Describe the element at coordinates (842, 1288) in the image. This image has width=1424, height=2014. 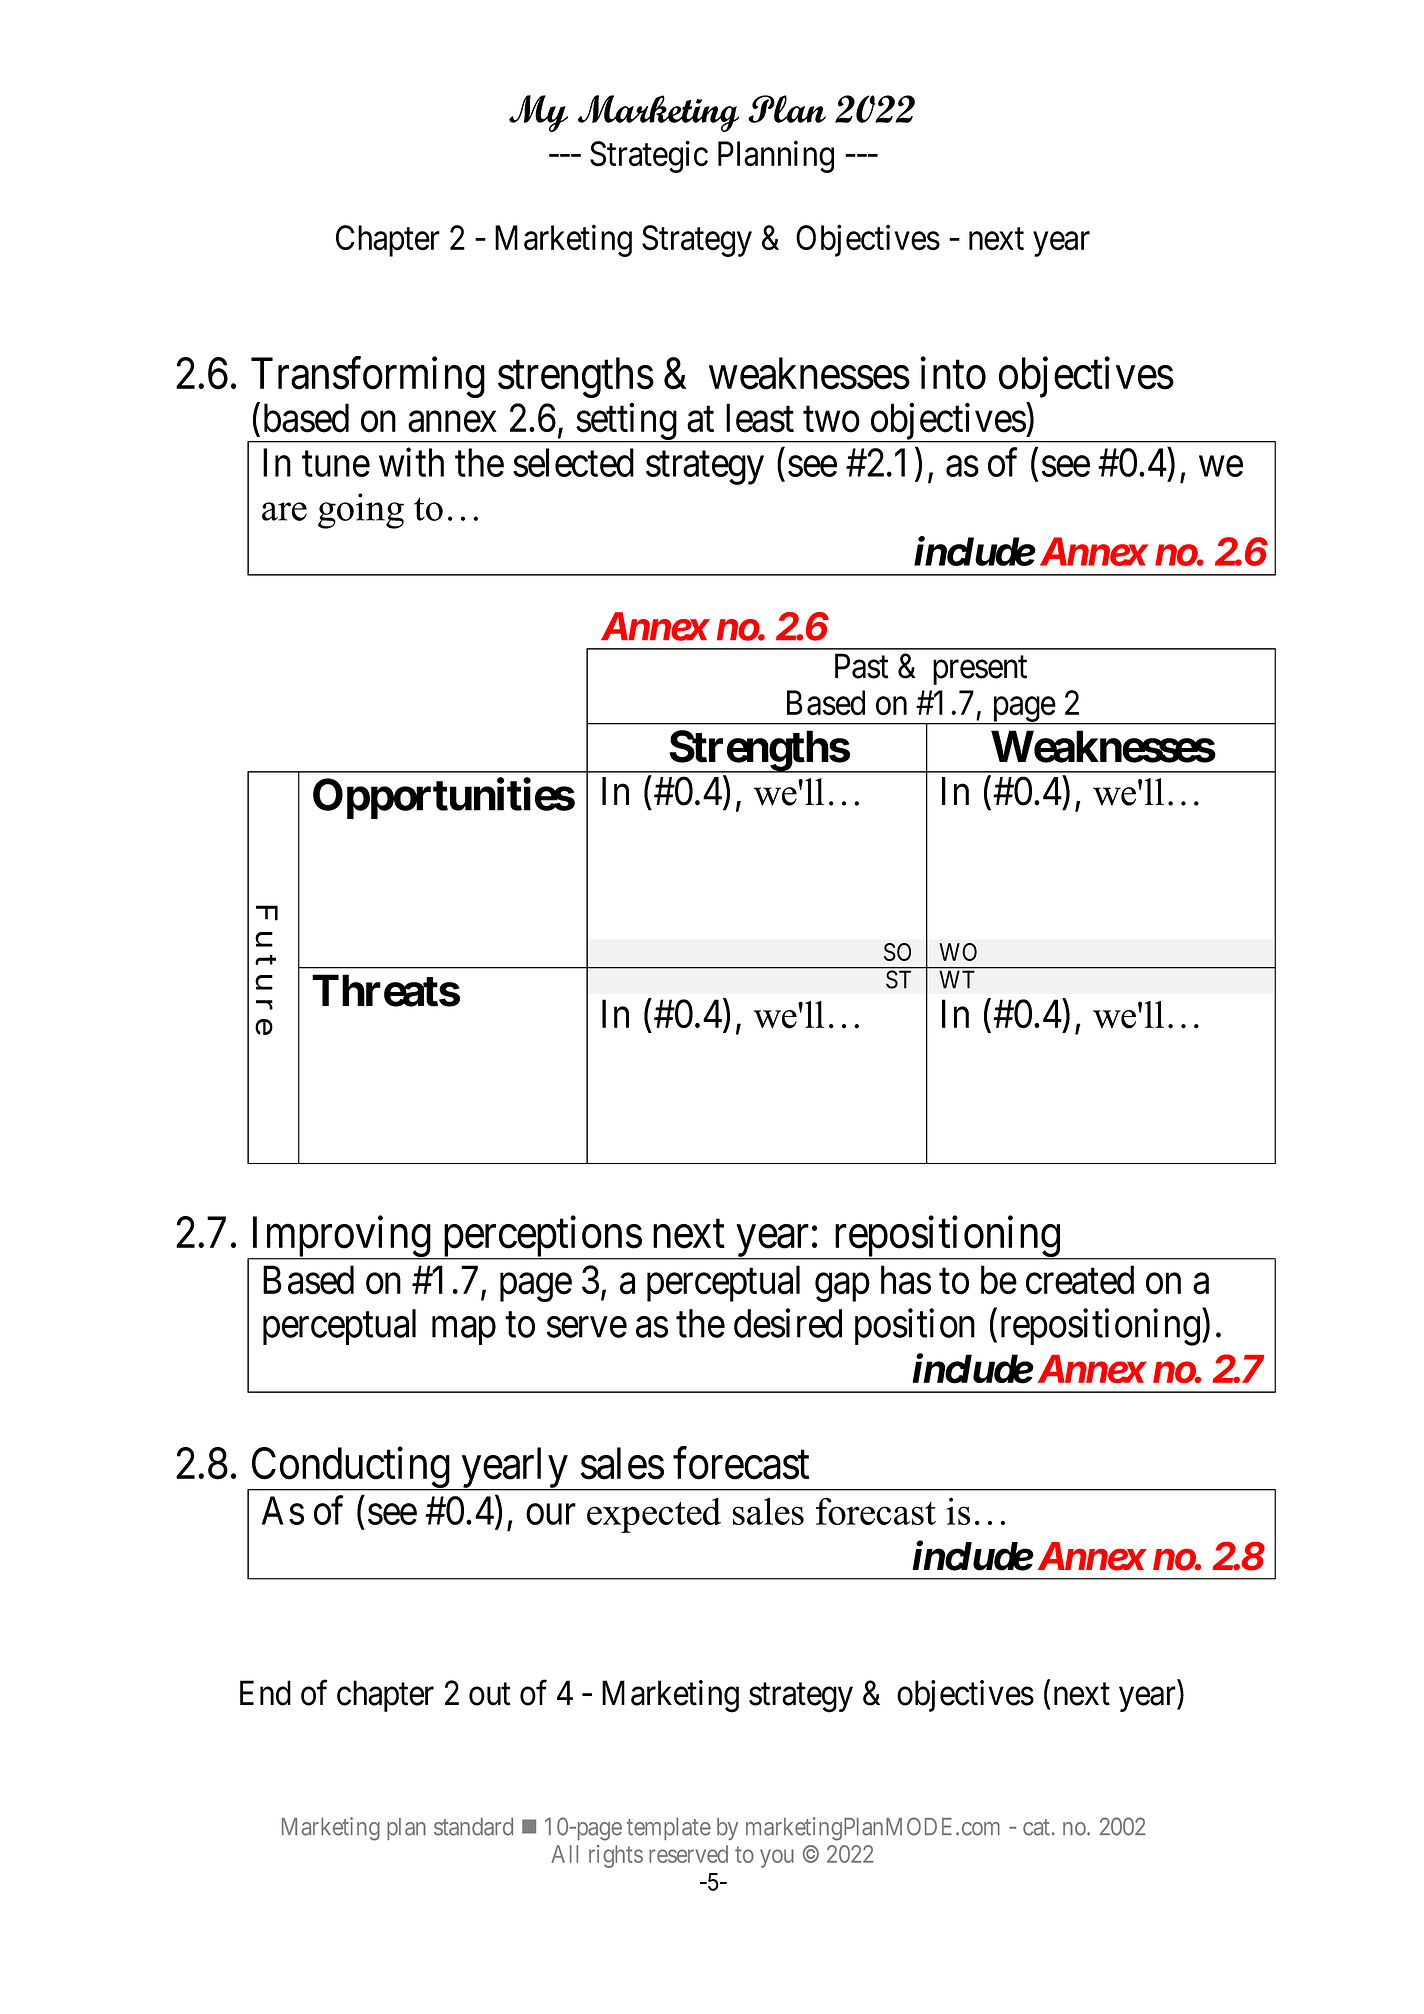
I see `gap` at that location.
